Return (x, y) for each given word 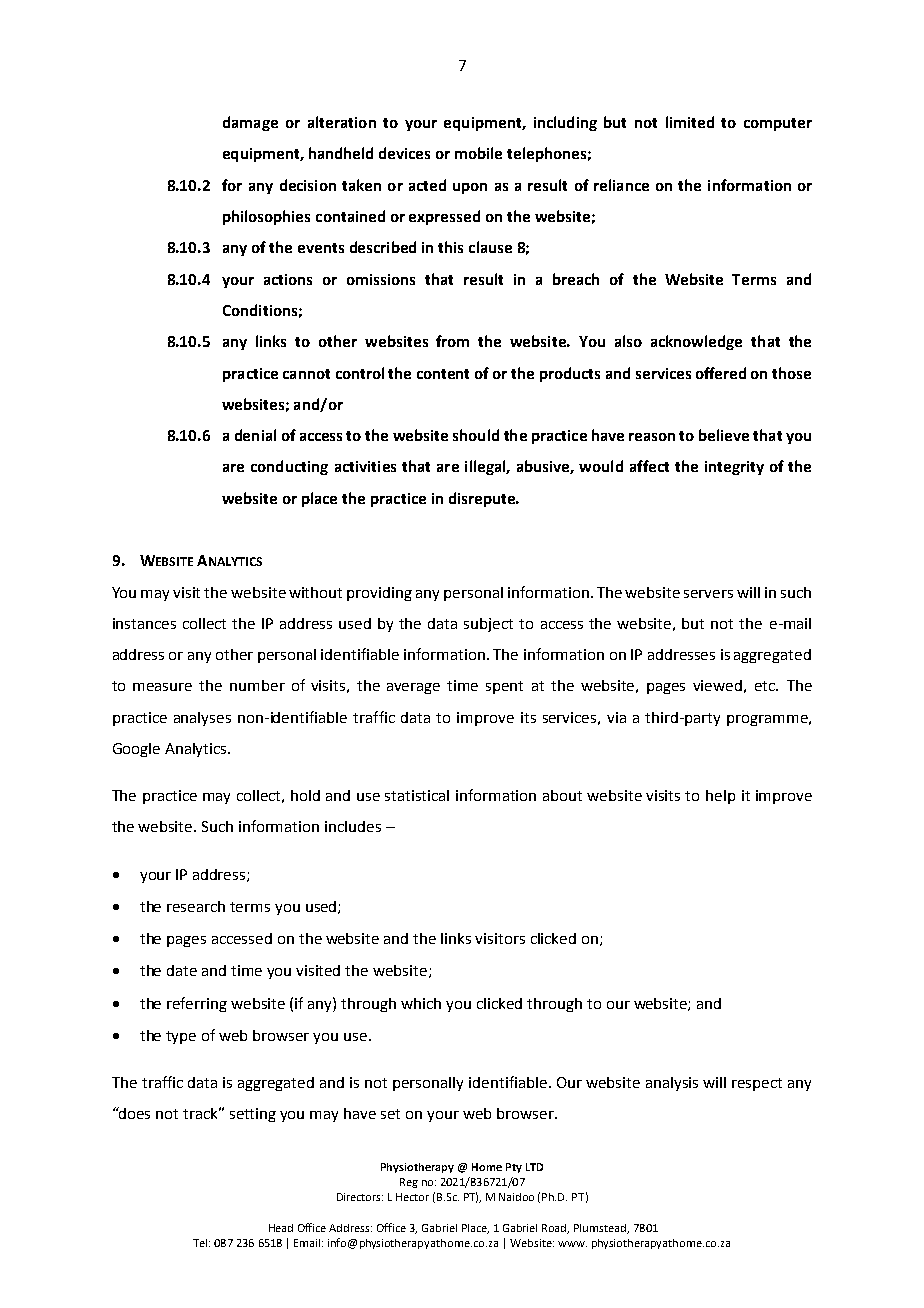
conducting (289, 467)
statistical (417, 795)
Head (281, 1228)
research (196, 906)
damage (250, 123)
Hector (412, 1197)
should (476, 435)
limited (690, 122)
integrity (734, 468)
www (572, 1244)
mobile (478, 153)
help (720, 797)
